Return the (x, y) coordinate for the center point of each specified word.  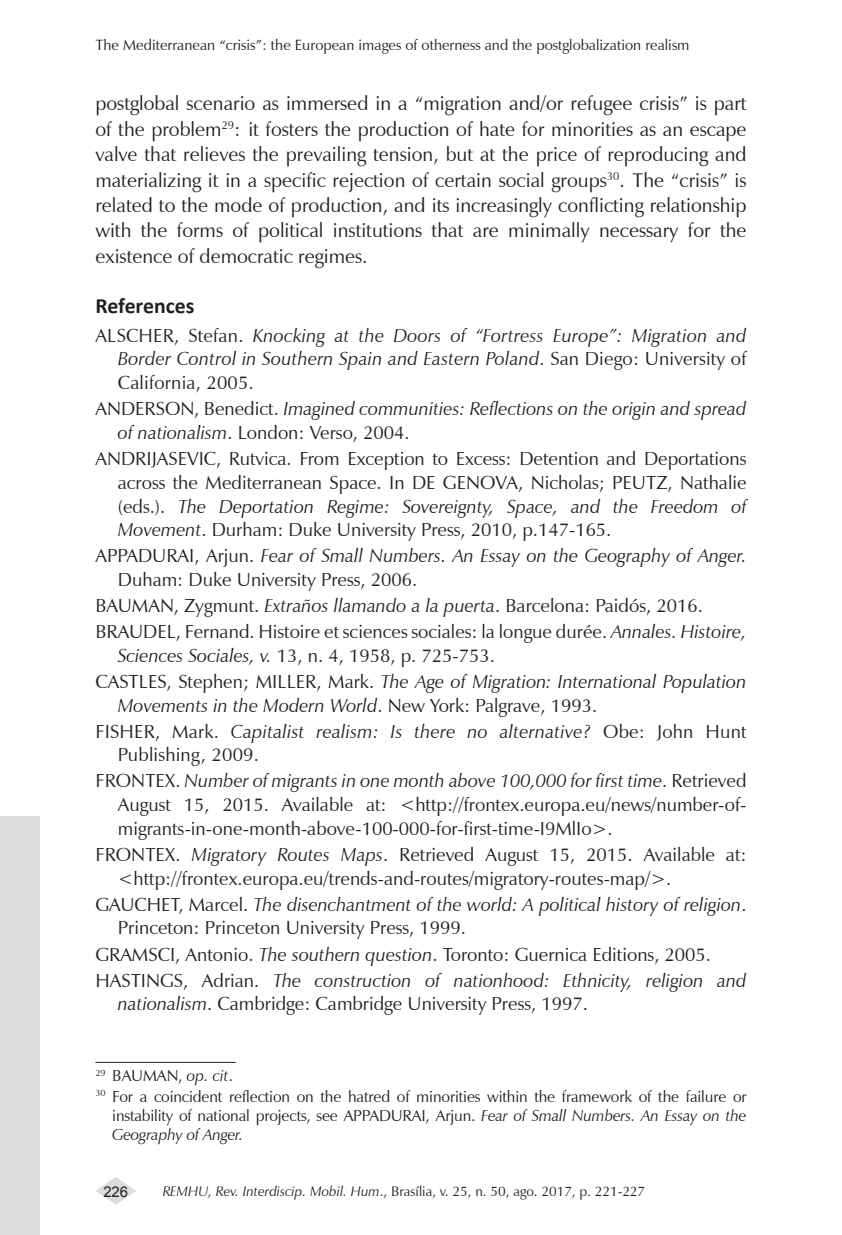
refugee (601, 105)
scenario (221, 103)
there (435, 731)
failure (706, 1096)
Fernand (217, 631)
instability (143, 1117)
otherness (451, 44)
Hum (365, 1191)
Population (704, 683)
